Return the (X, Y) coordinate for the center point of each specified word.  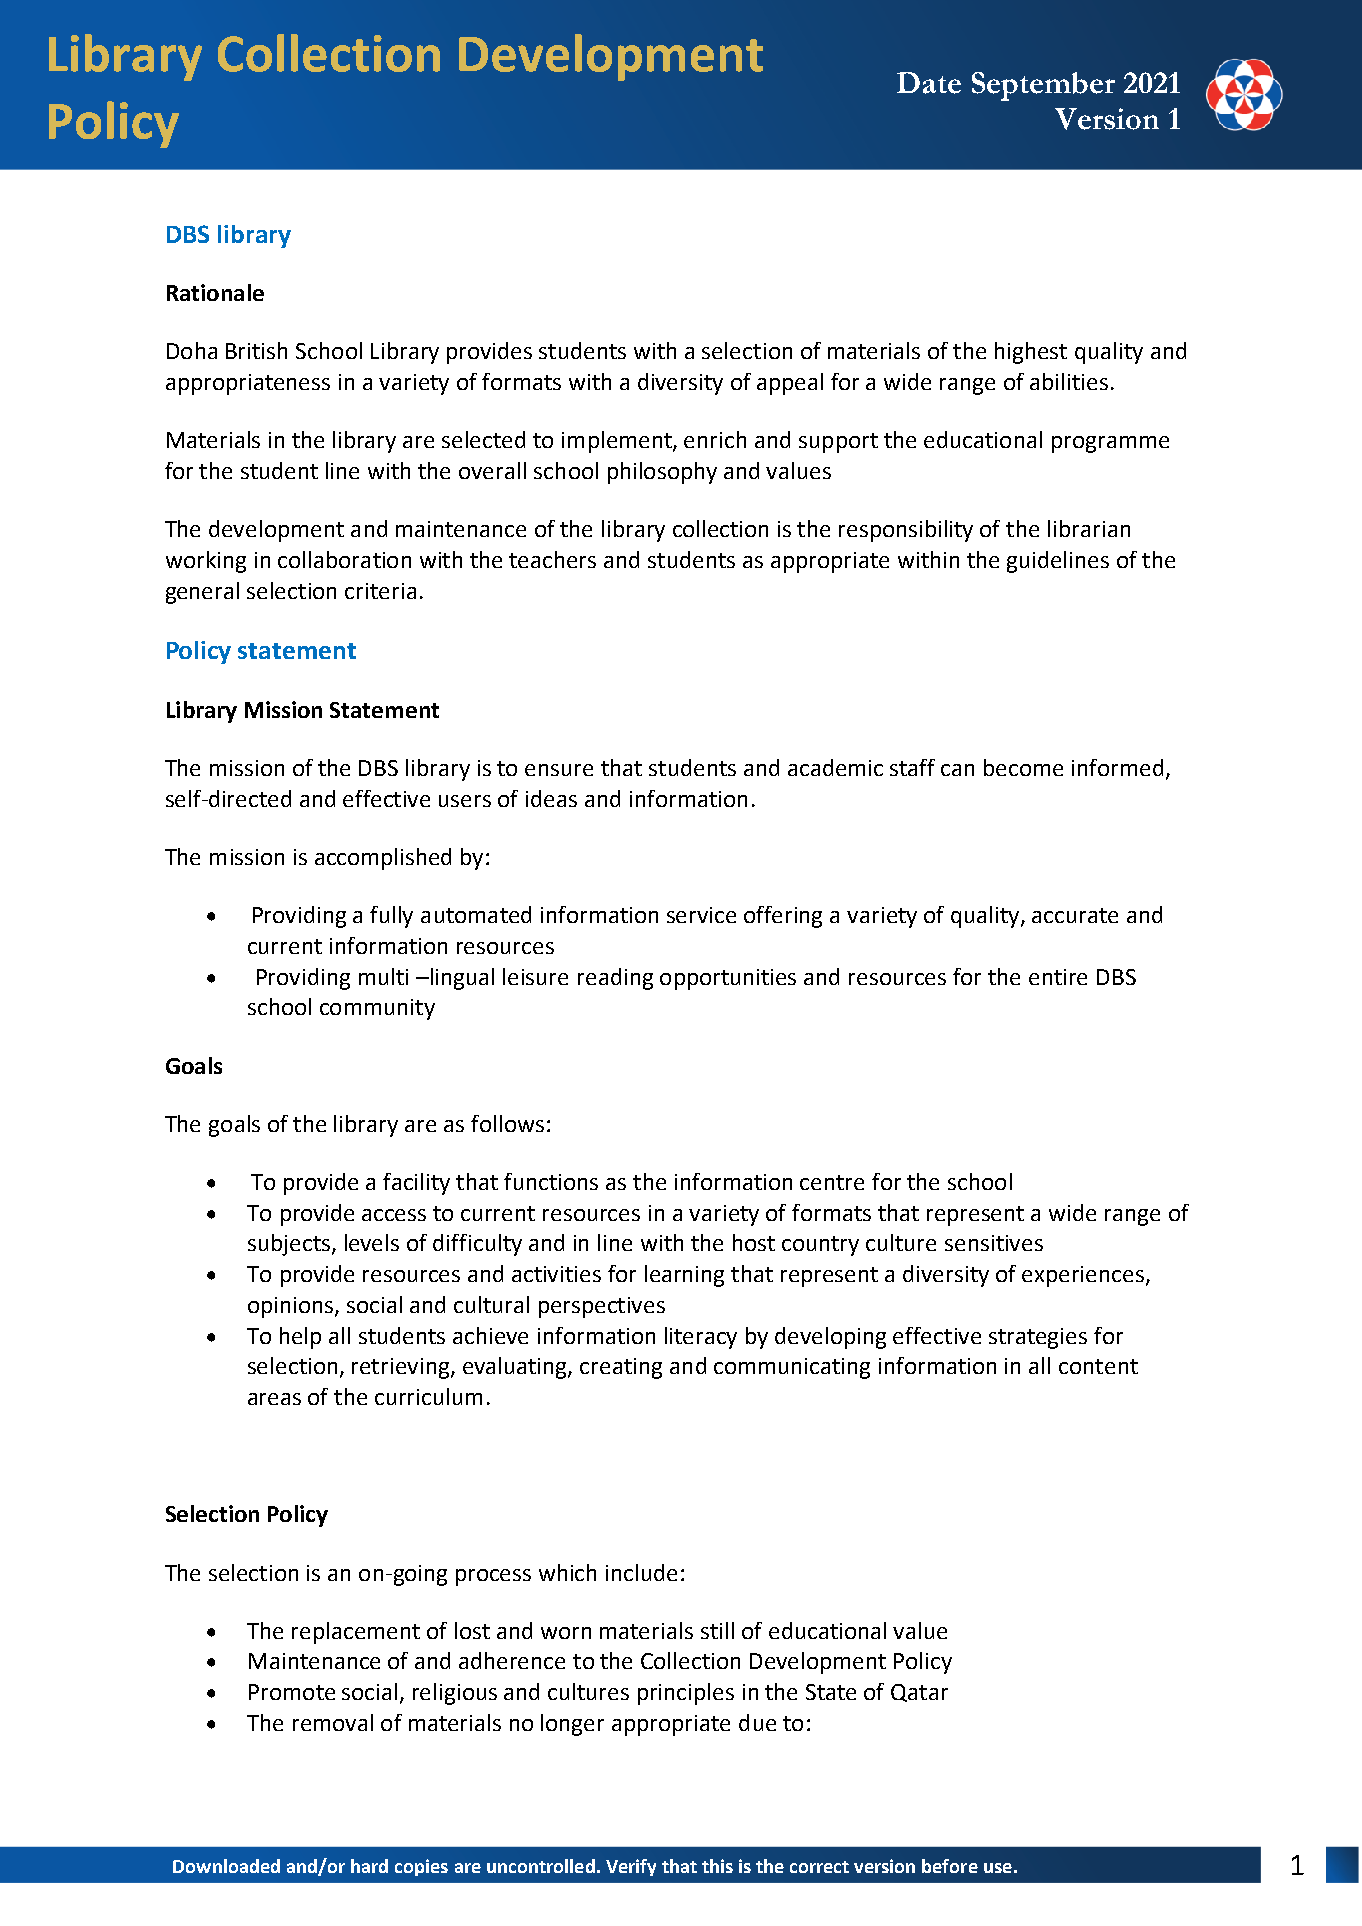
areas (274, 1399)
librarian (1089, 528)
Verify (631, 1867)
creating (621, 1368)
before (950, 1866)
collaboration (344, 559)
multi (383, 976)
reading (615, 979)
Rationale (215, 292)
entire (1058, 977)
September (1043, 86)
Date (929, 83)
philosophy (662, 473)
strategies (1038, 1338)
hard (369, 1866)
